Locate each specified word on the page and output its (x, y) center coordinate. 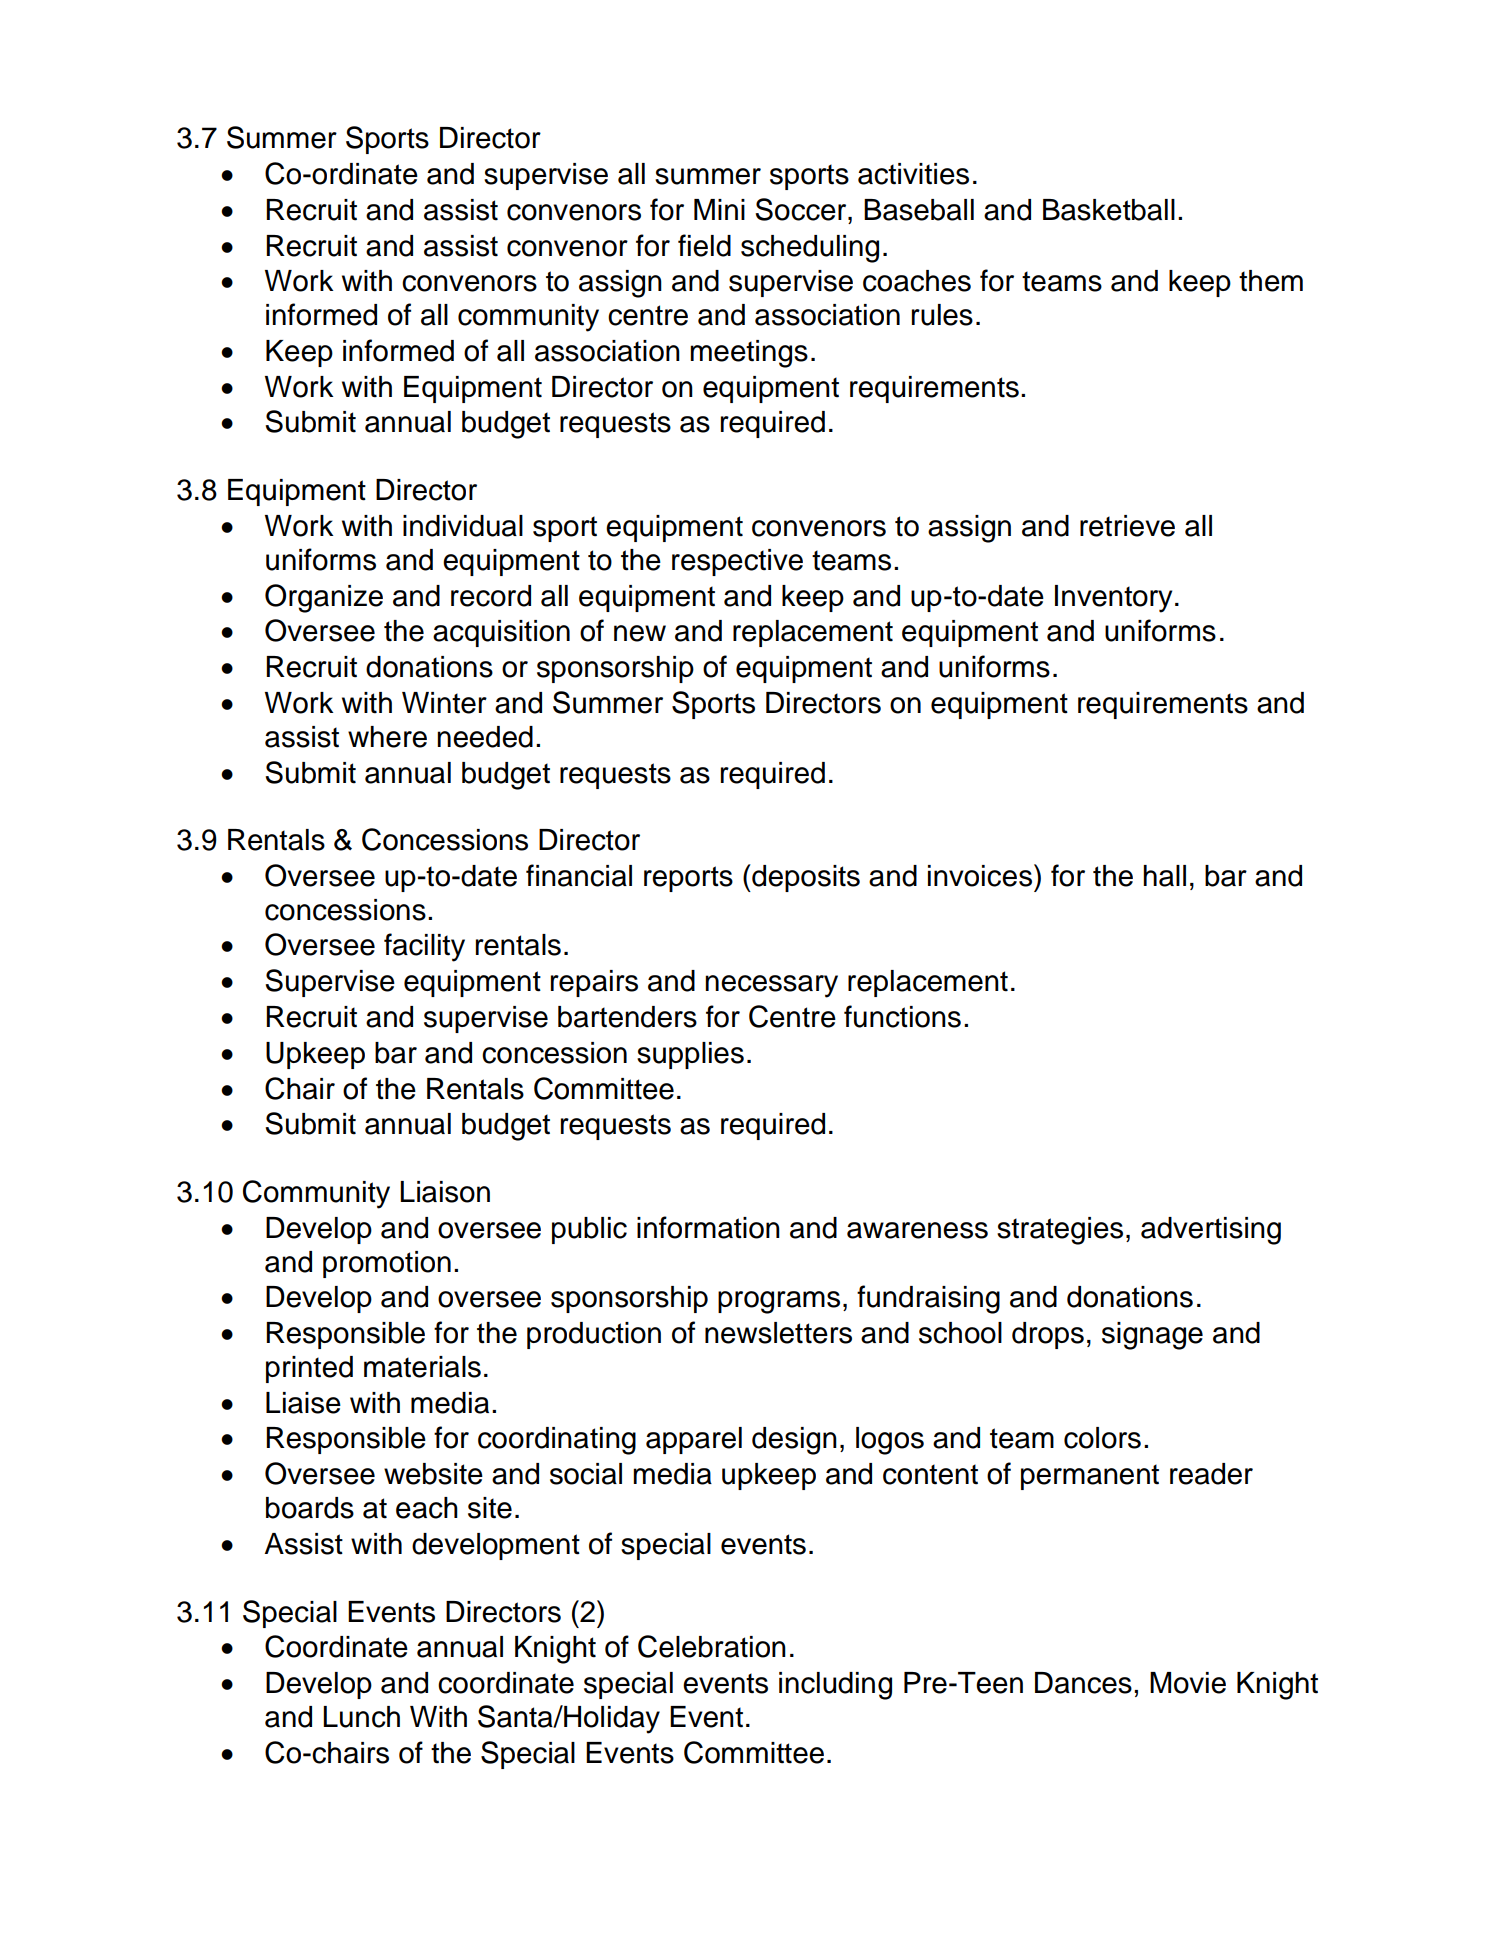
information (708, 1227)
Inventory (1113, 599)
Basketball (1109, 210)
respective (737, 562)
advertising (1211, 1231)
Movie (1188, 1683)
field (704, 245)
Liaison (445, 1192)
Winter (444, 703)
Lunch (361, 1717)
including (835, 1686)
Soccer (802, 209)
